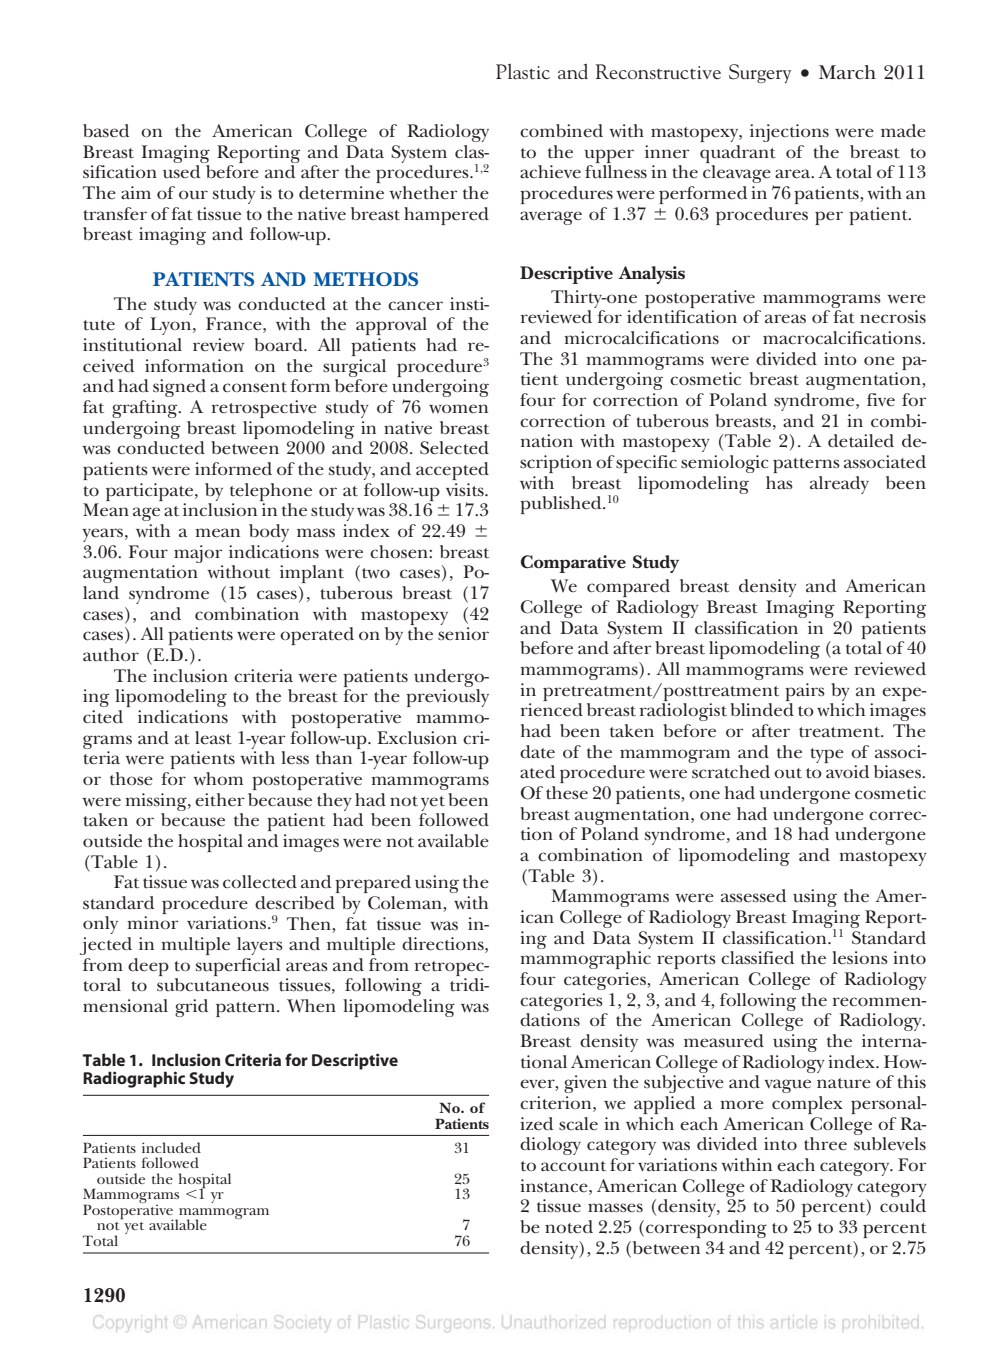 The width and height of the screenshot is (1007, 1348). Describe the element at coordinates (463, 634) in the screenshot. I see `senior` at that location.
